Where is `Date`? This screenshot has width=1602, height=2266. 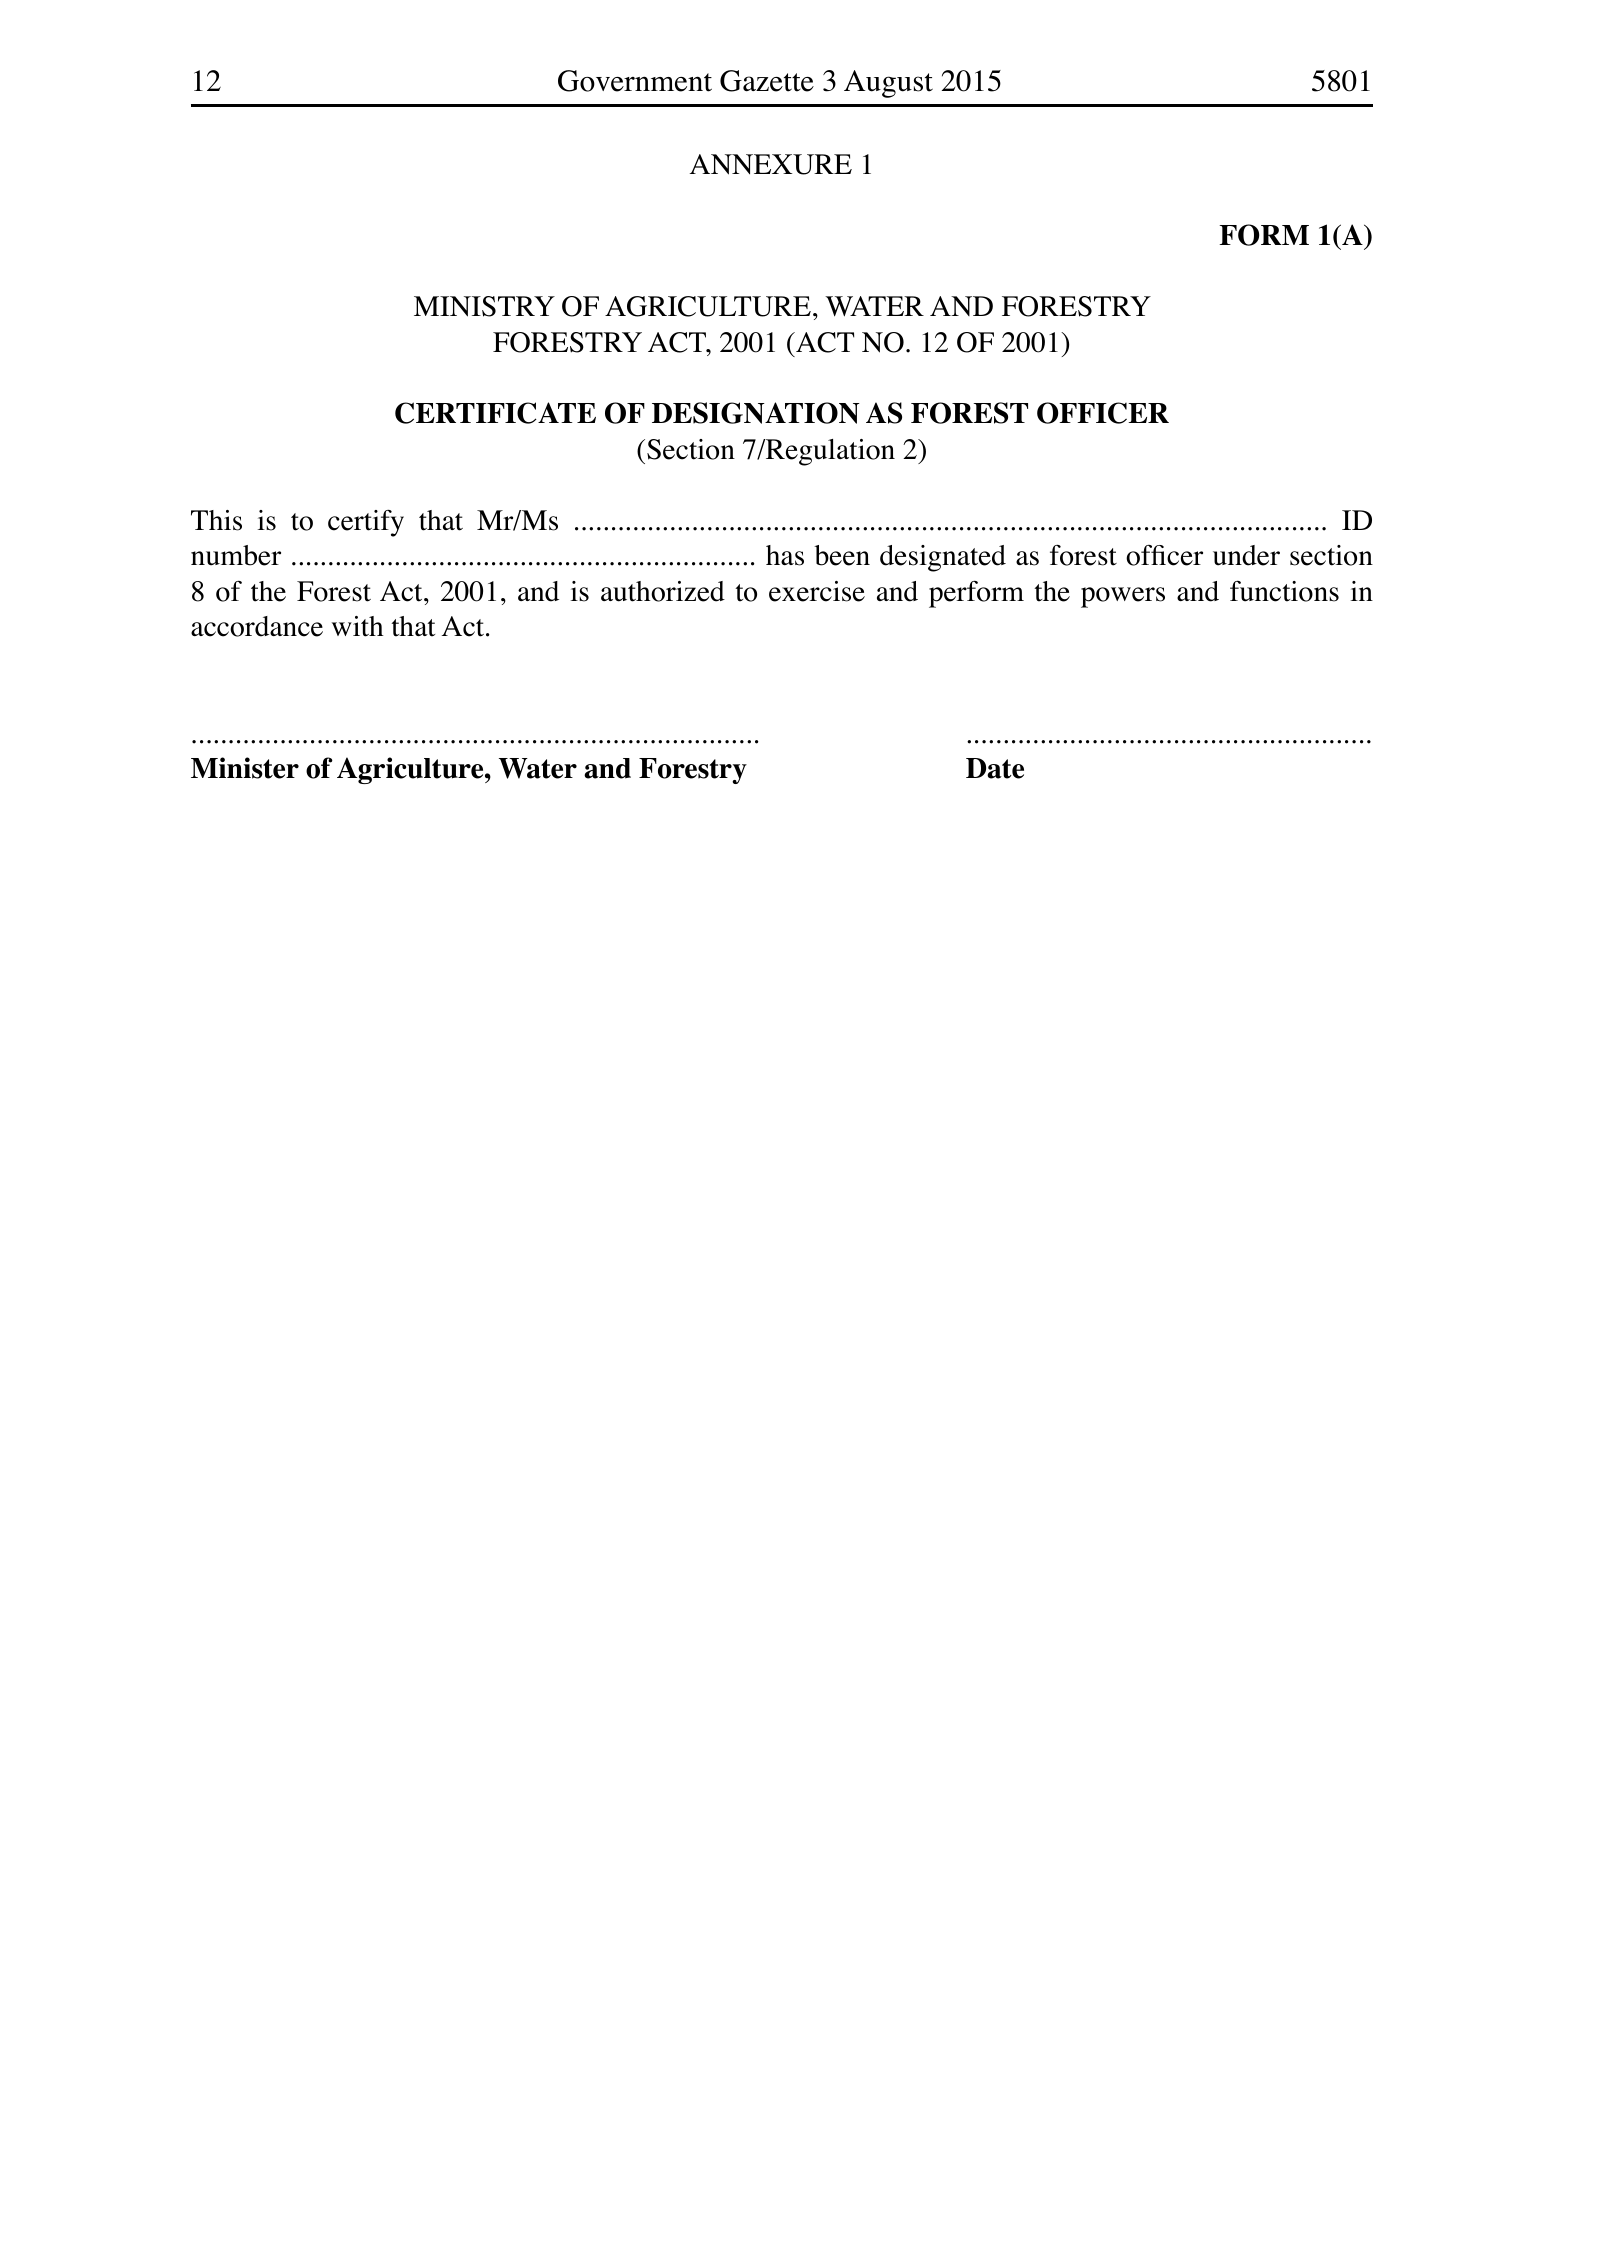 Date is located at coordinates (995, 768).
